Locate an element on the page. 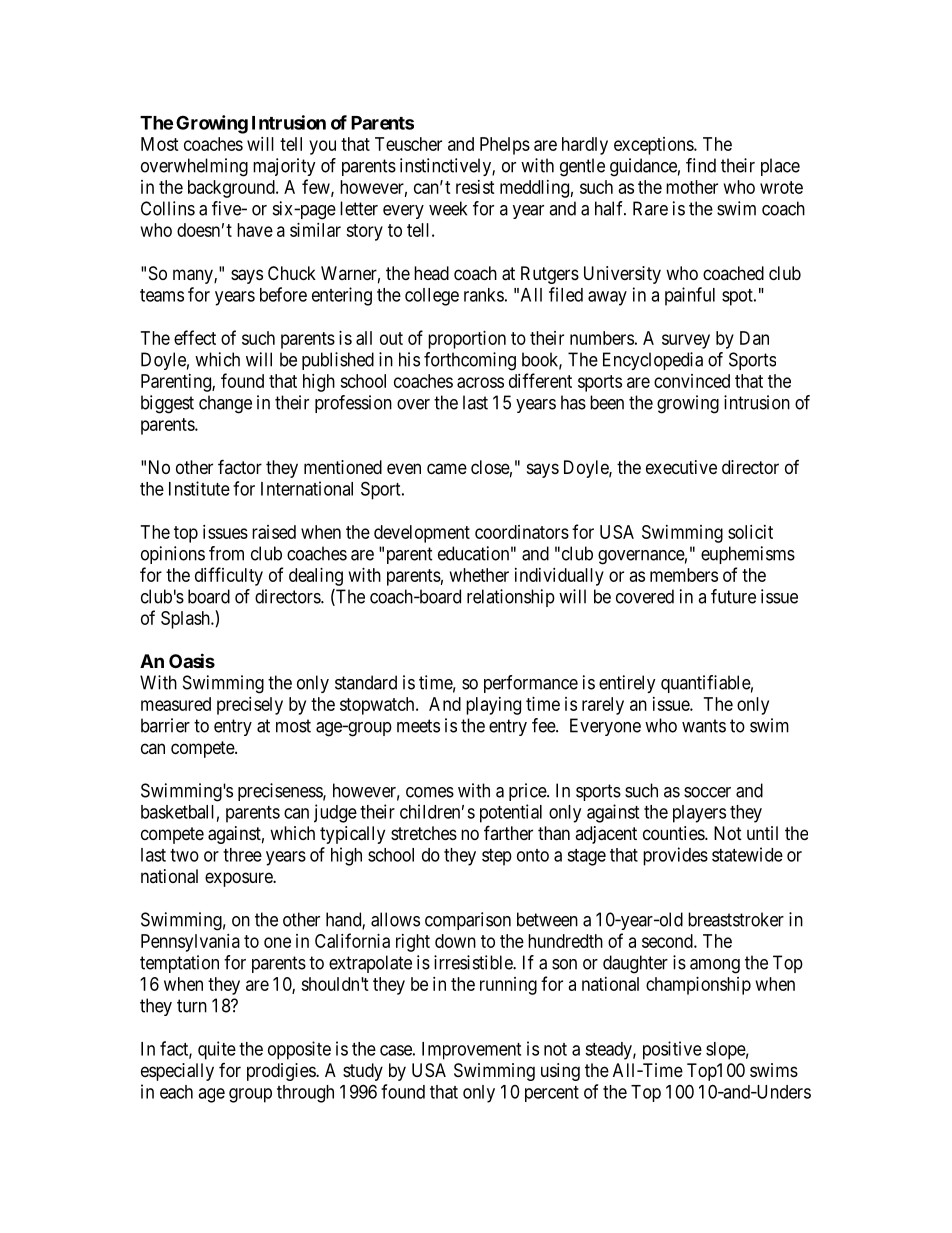 Image resolution: width=952 pixels, height=1233 pixels. counties is located at coordinates (674, 833).
